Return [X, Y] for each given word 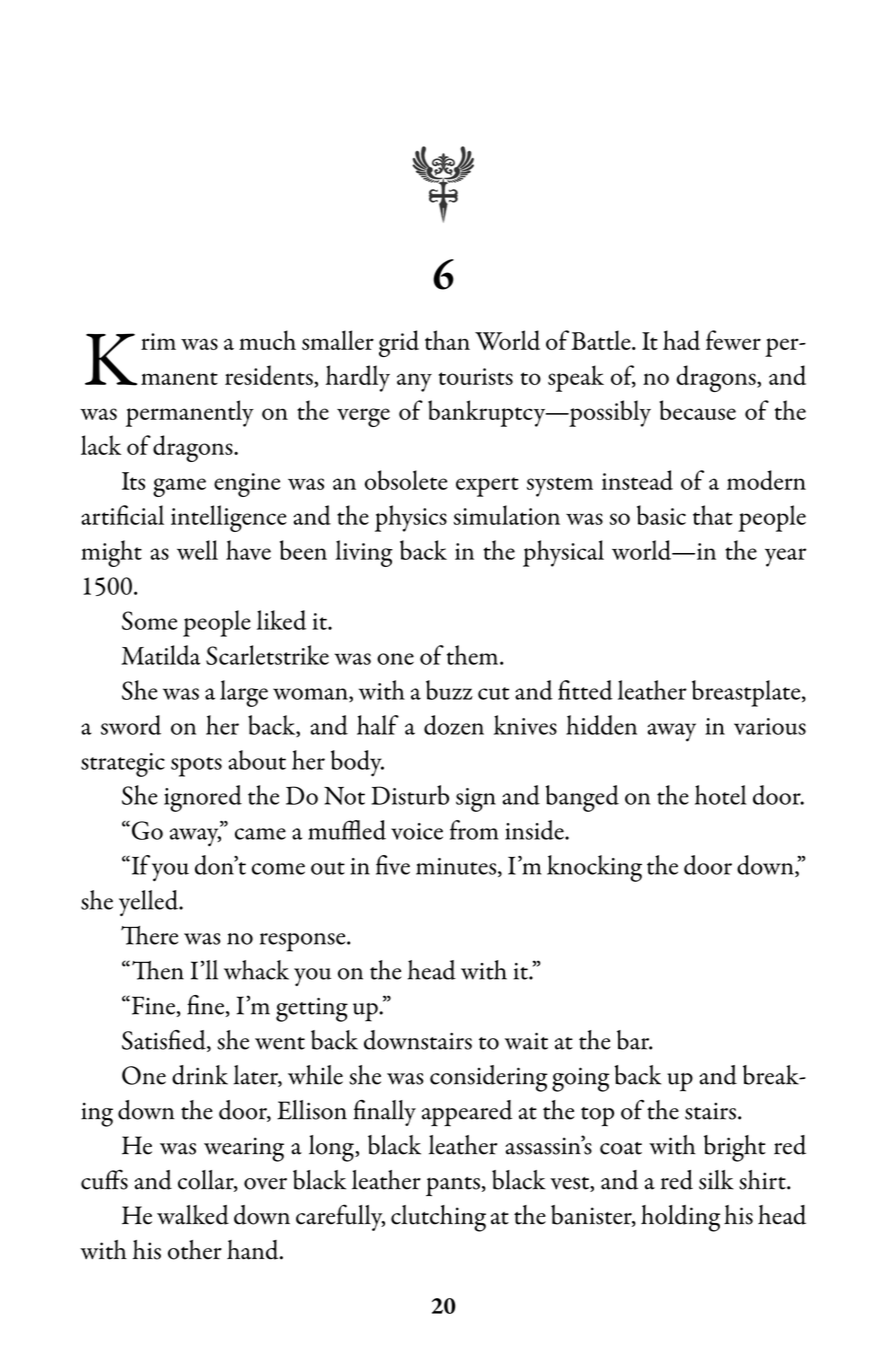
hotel [720, 795]
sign [476, 800]
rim [158, 341]
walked [193, 1215]
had [681, 340]
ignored [203, 798]
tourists [476, 376]
